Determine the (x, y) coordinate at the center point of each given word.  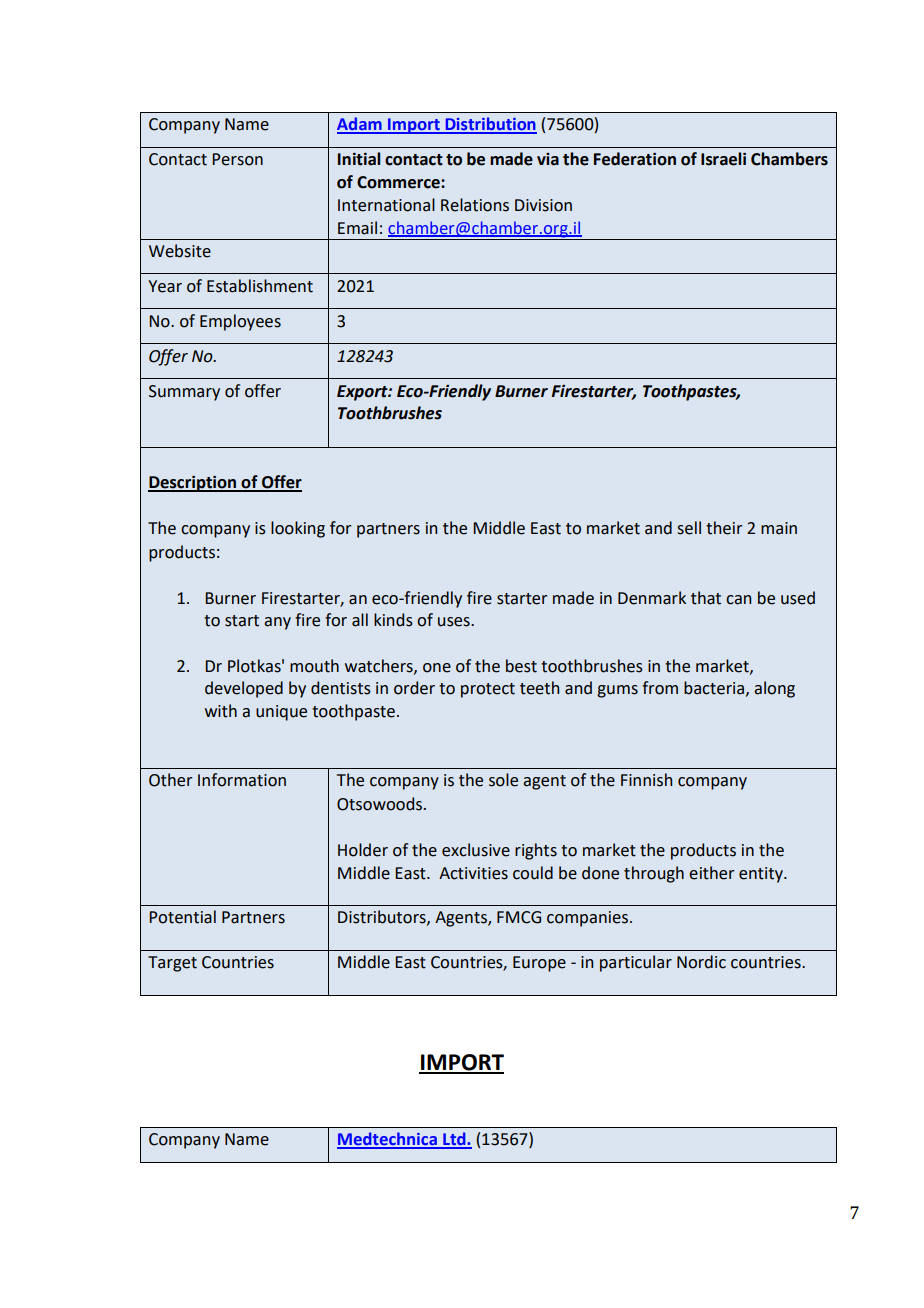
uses (455, 622)
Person (237, 159)
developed (244, 689)
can (738, 600)
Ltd (454, 1140)
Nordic (701, 962)
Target (172, 964)
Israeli (723, 159)
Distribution (490, 125)
